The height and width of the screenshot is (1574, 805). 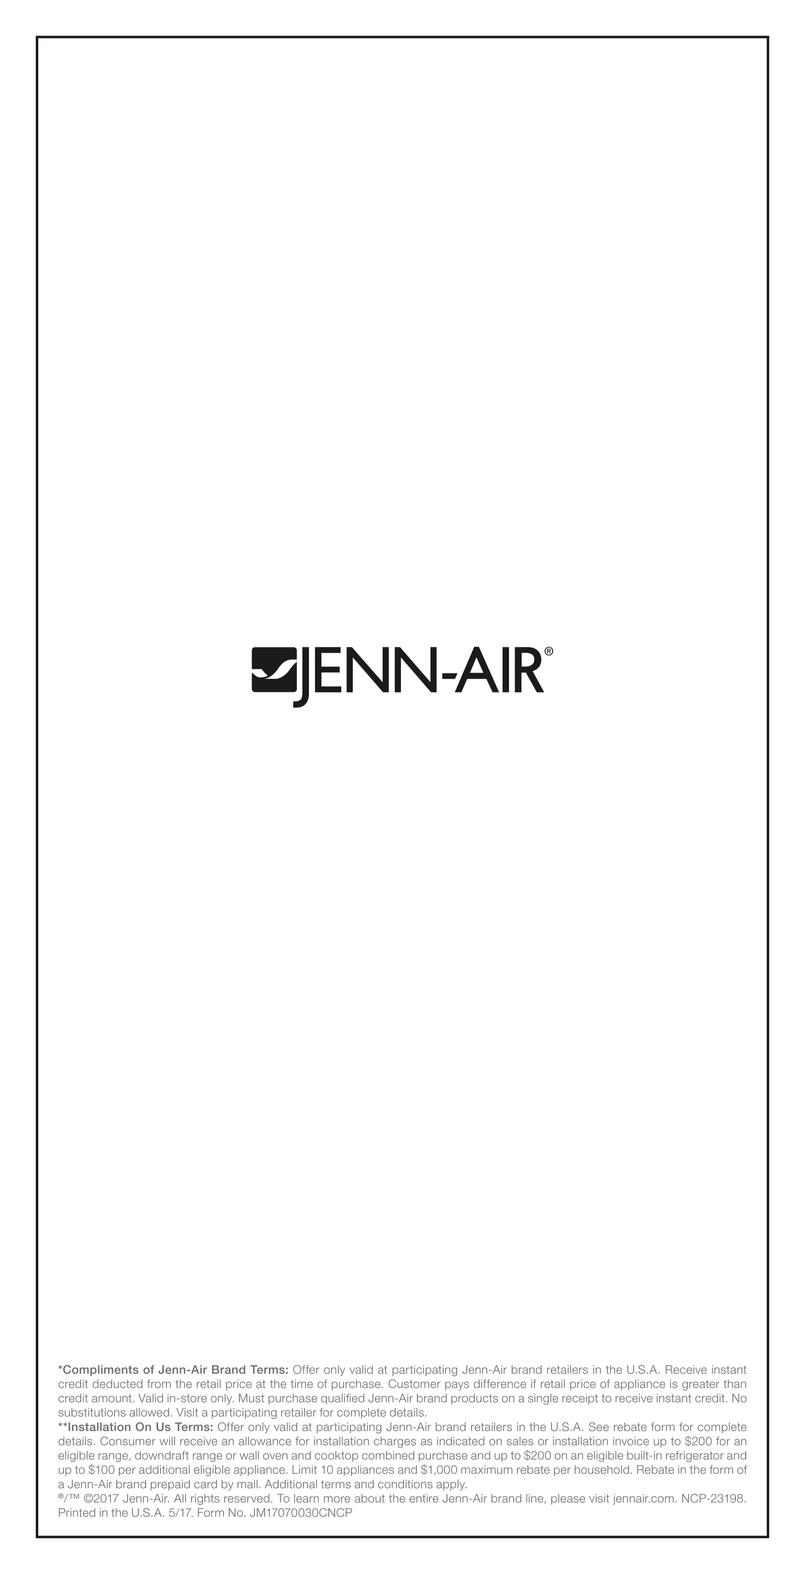 I want to click on Limit, so click(x=304, y=1469).
